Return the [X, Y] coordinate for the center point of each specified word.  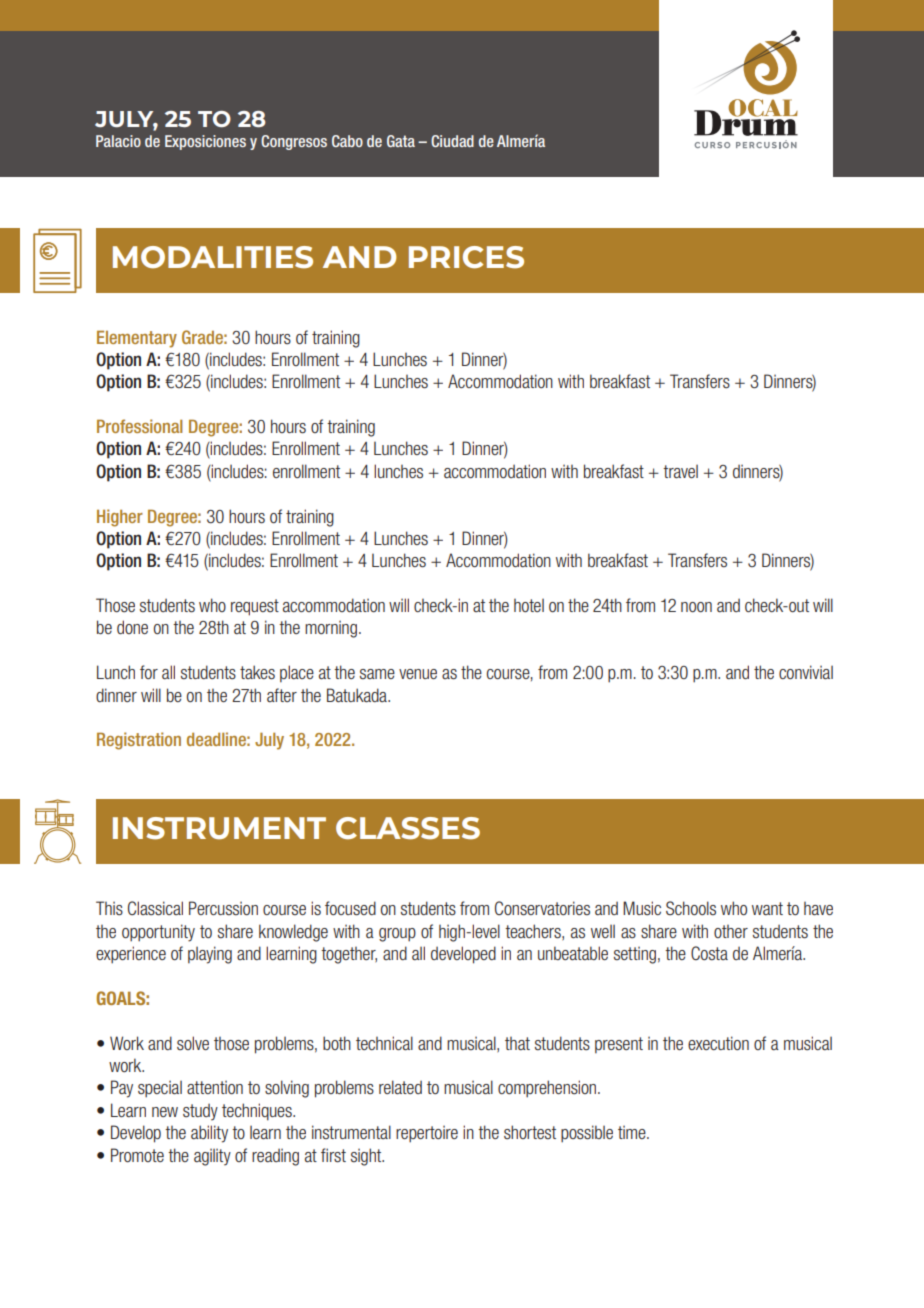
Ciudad [452, 141]
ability [209, 1134]
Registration [139, 741]
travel [680, 472]
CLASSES [408, 828]
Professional [140, 426]
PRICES [466, 257]
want [767, 908]
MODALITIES [213, 257]
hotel [529, 605]
